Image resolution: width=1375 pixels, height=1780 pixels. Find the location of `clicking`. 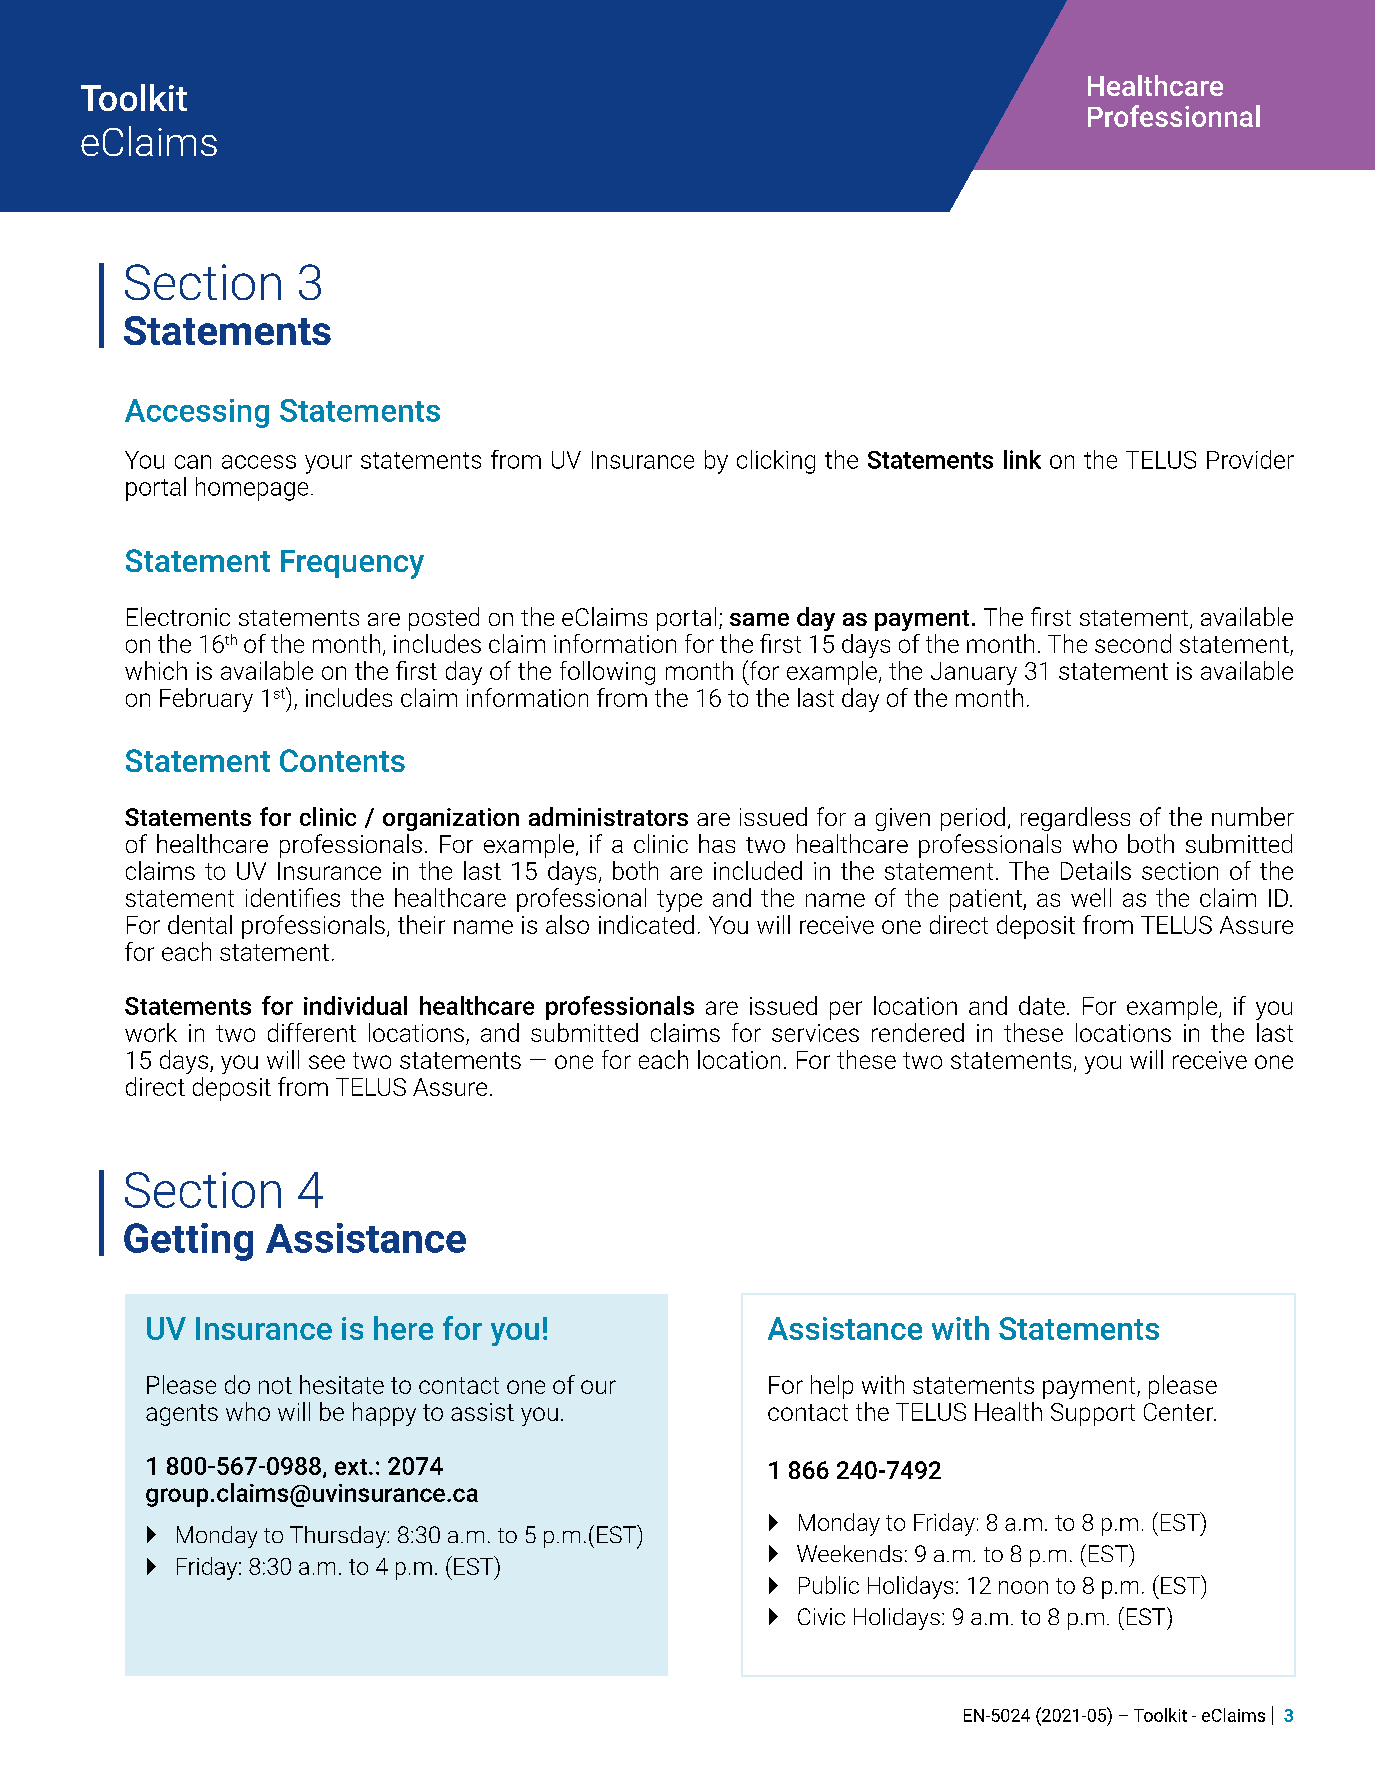

clicking is located at coordinates (776, 462).
